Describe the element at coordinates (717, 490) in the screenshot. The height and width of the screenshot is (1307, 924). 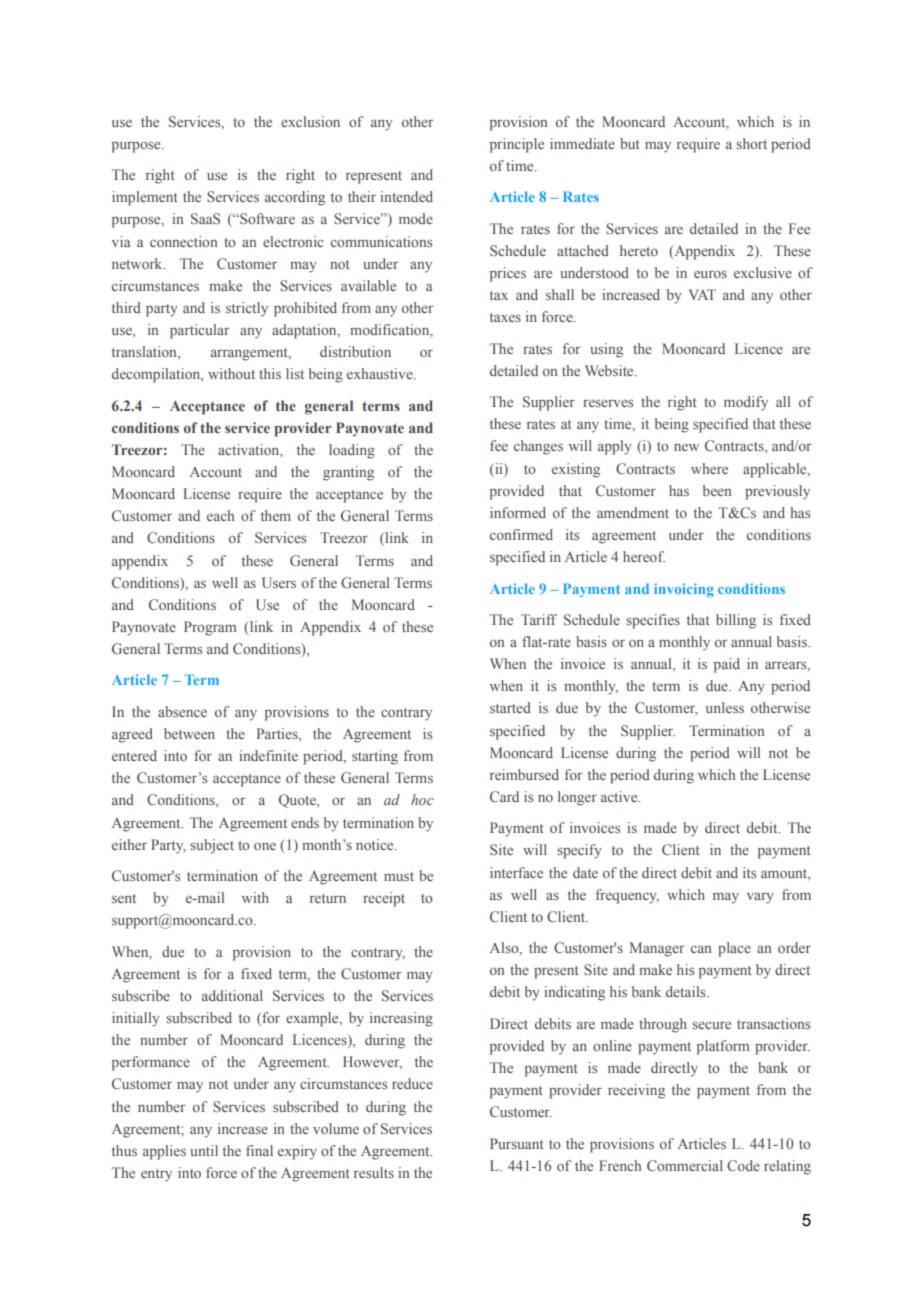
I see `been` at that location.
